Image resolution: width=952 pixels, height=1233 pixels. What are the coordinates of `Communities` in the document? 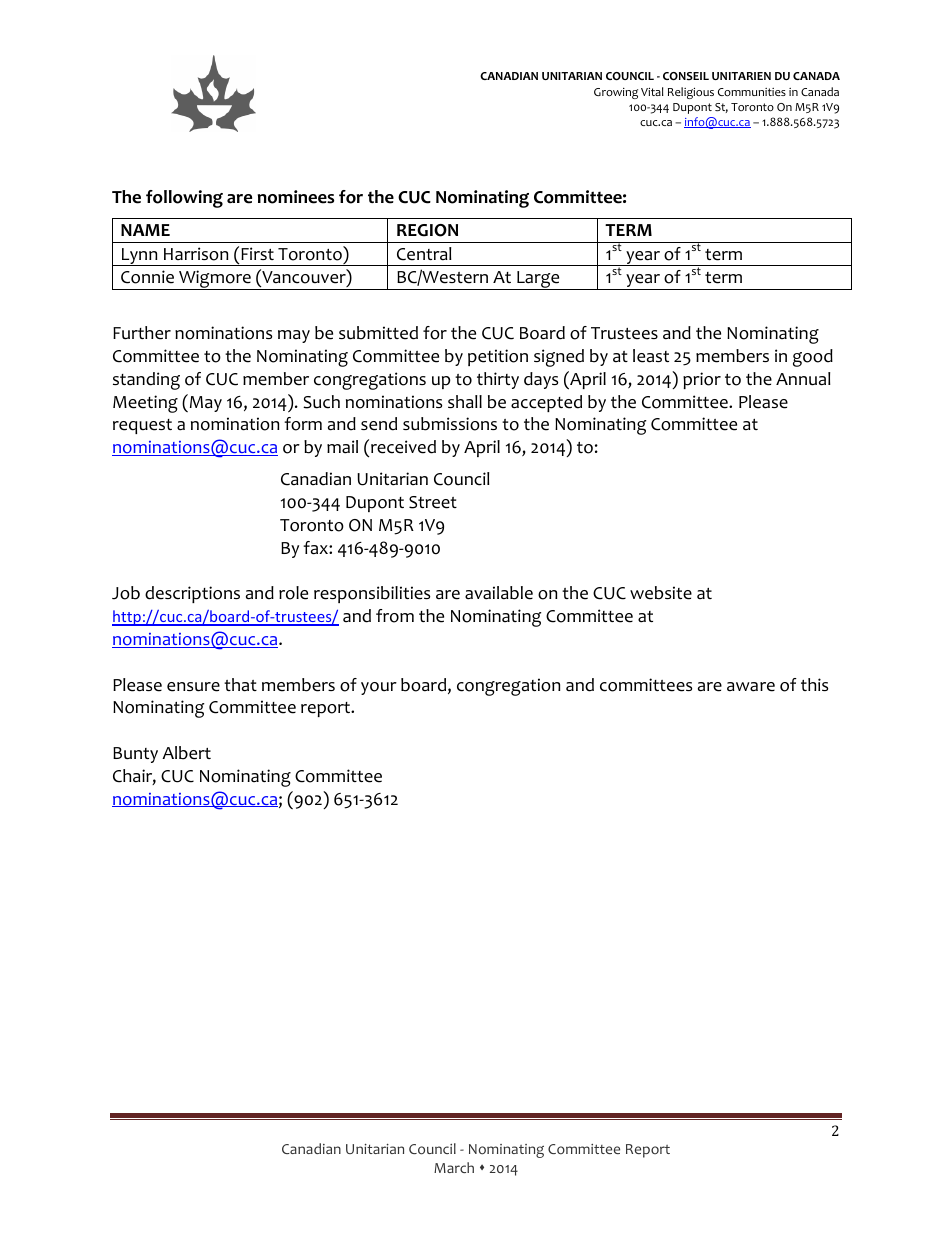 It's located at (752, 92).
